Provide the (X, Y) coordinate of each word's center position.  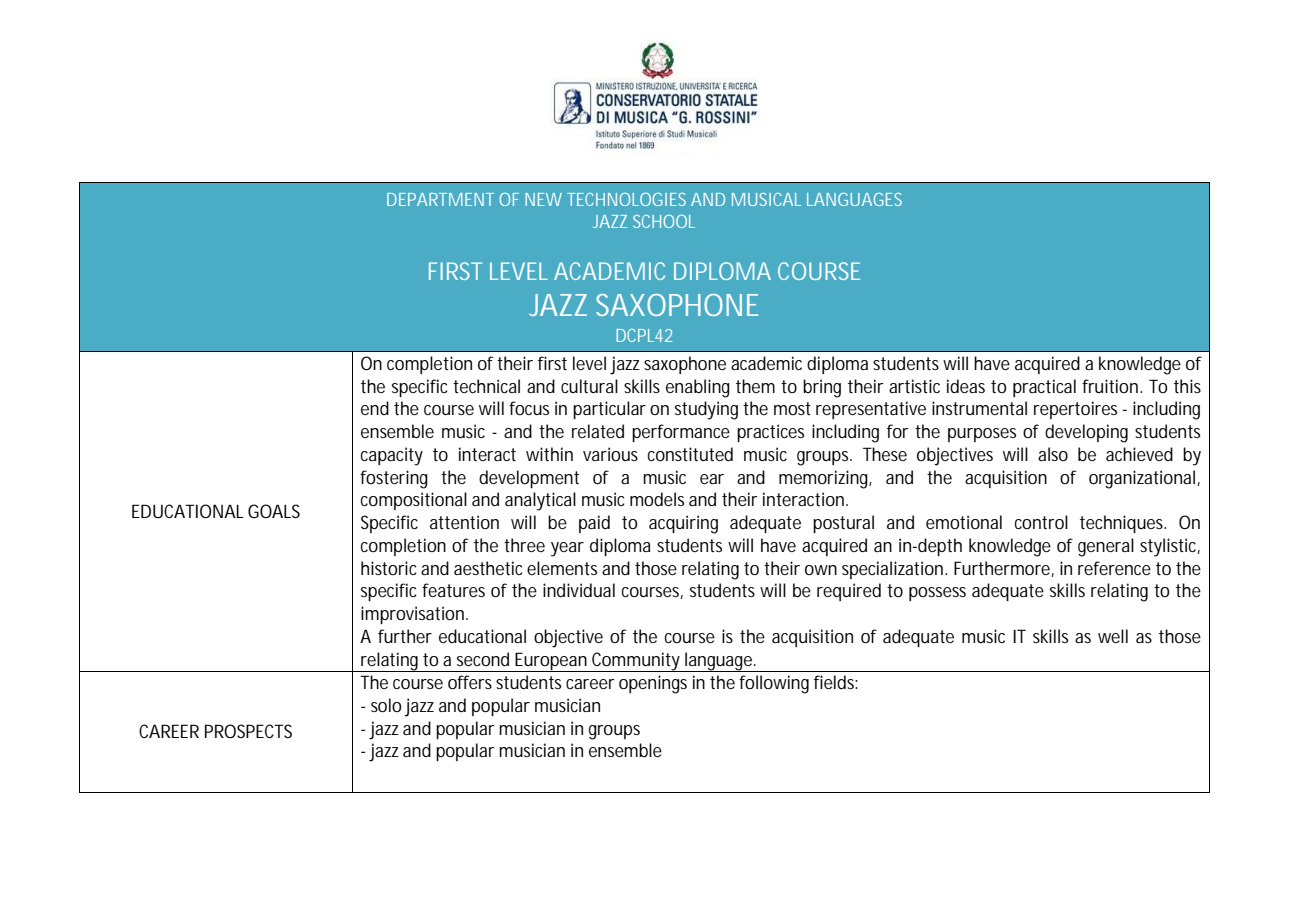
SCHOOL (664, 221)
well (1113, 636)
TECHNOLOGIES (626, 199)
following (774, 684)
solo (386, 705)
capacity (392, 456)
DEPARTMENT (440, 199)
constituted (690, 454)
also (1053, 454)
